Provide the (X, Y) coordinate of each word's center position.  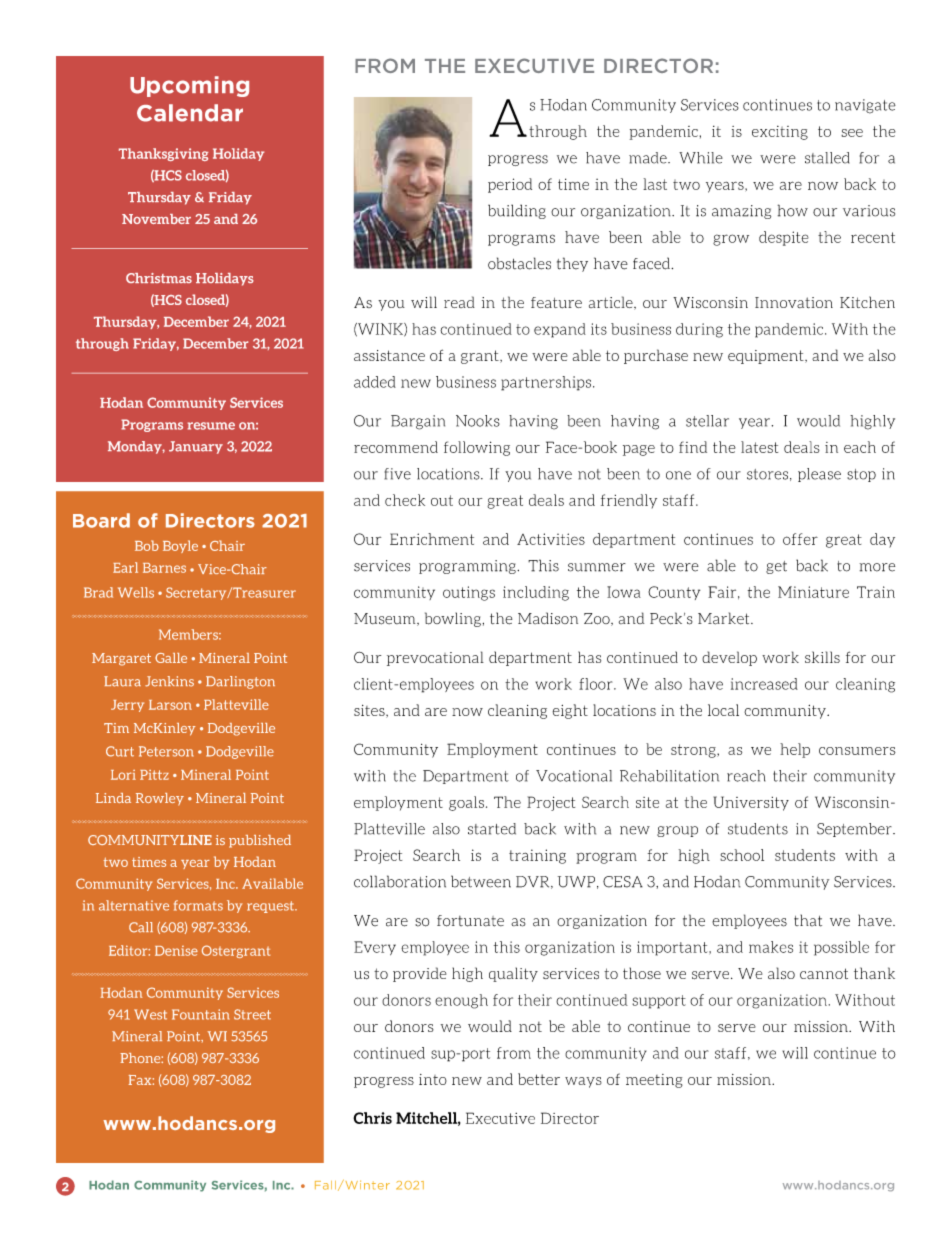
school (742, 855)
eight (570, 711)
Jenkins (169, 681)
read (459, 302)
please (819, 475)
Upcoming (189, 86)
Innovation (794, 302)
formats (198, 905)
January (196, 447)
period (510, 185)
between (481, 881)
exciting (780, 133)
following (477, 448)
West (150, 1014)
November (156, 219)
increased (764, 684)
